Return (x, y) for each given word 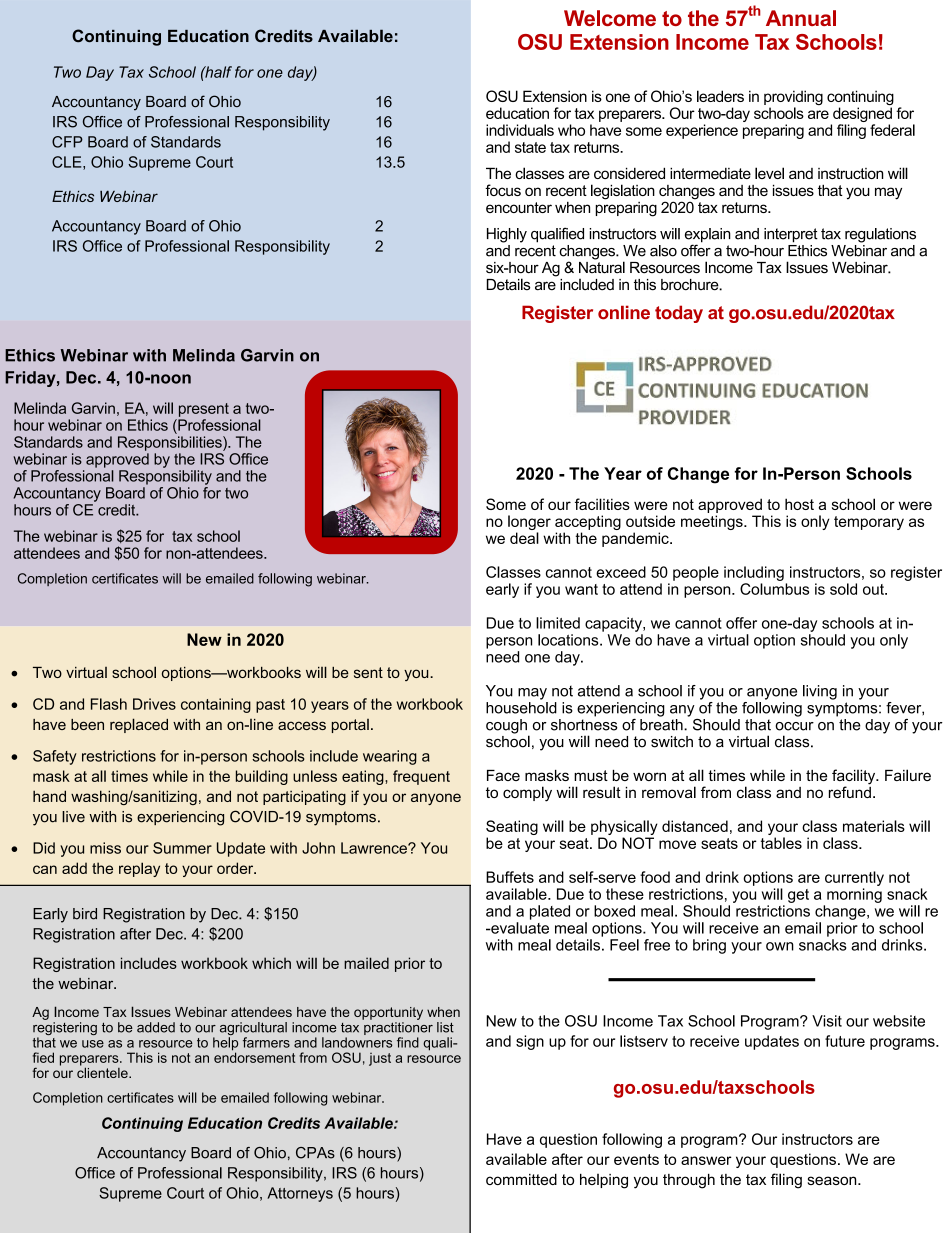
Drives (154, 704)
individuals (520, 130)
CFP (67, 142)
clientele (103, 1071)
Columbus (774, 589)
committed (521, 1179)
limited (558, 623)
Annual (801, 18)
